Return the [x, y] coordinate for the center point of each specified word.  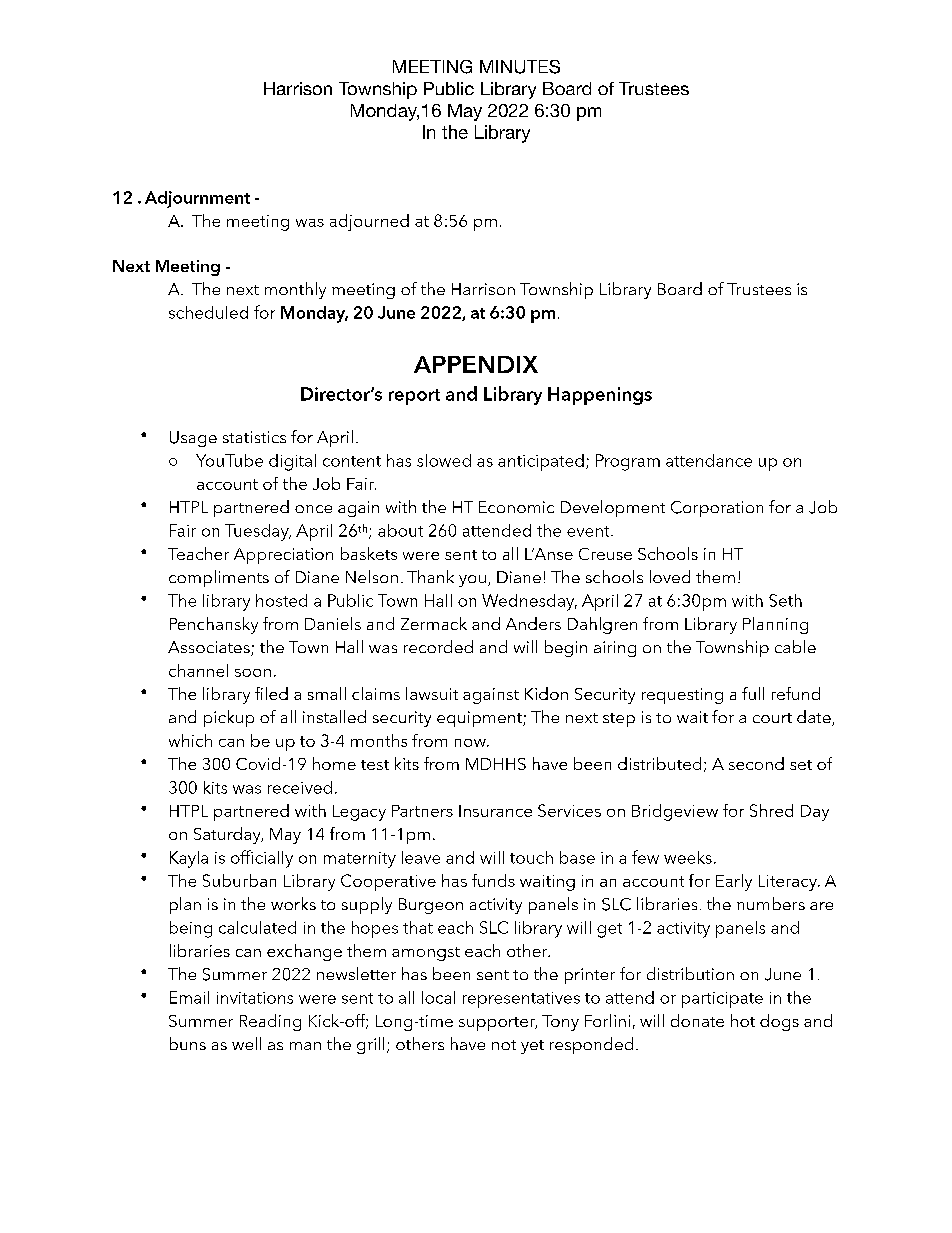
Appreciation [283, 556]
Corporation [717, 509]
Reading [270, 1022]
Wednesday [529, 602]
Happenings [600, 396]
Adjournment [197, 199]
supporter [498, 1024]
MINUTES [520, 67]
